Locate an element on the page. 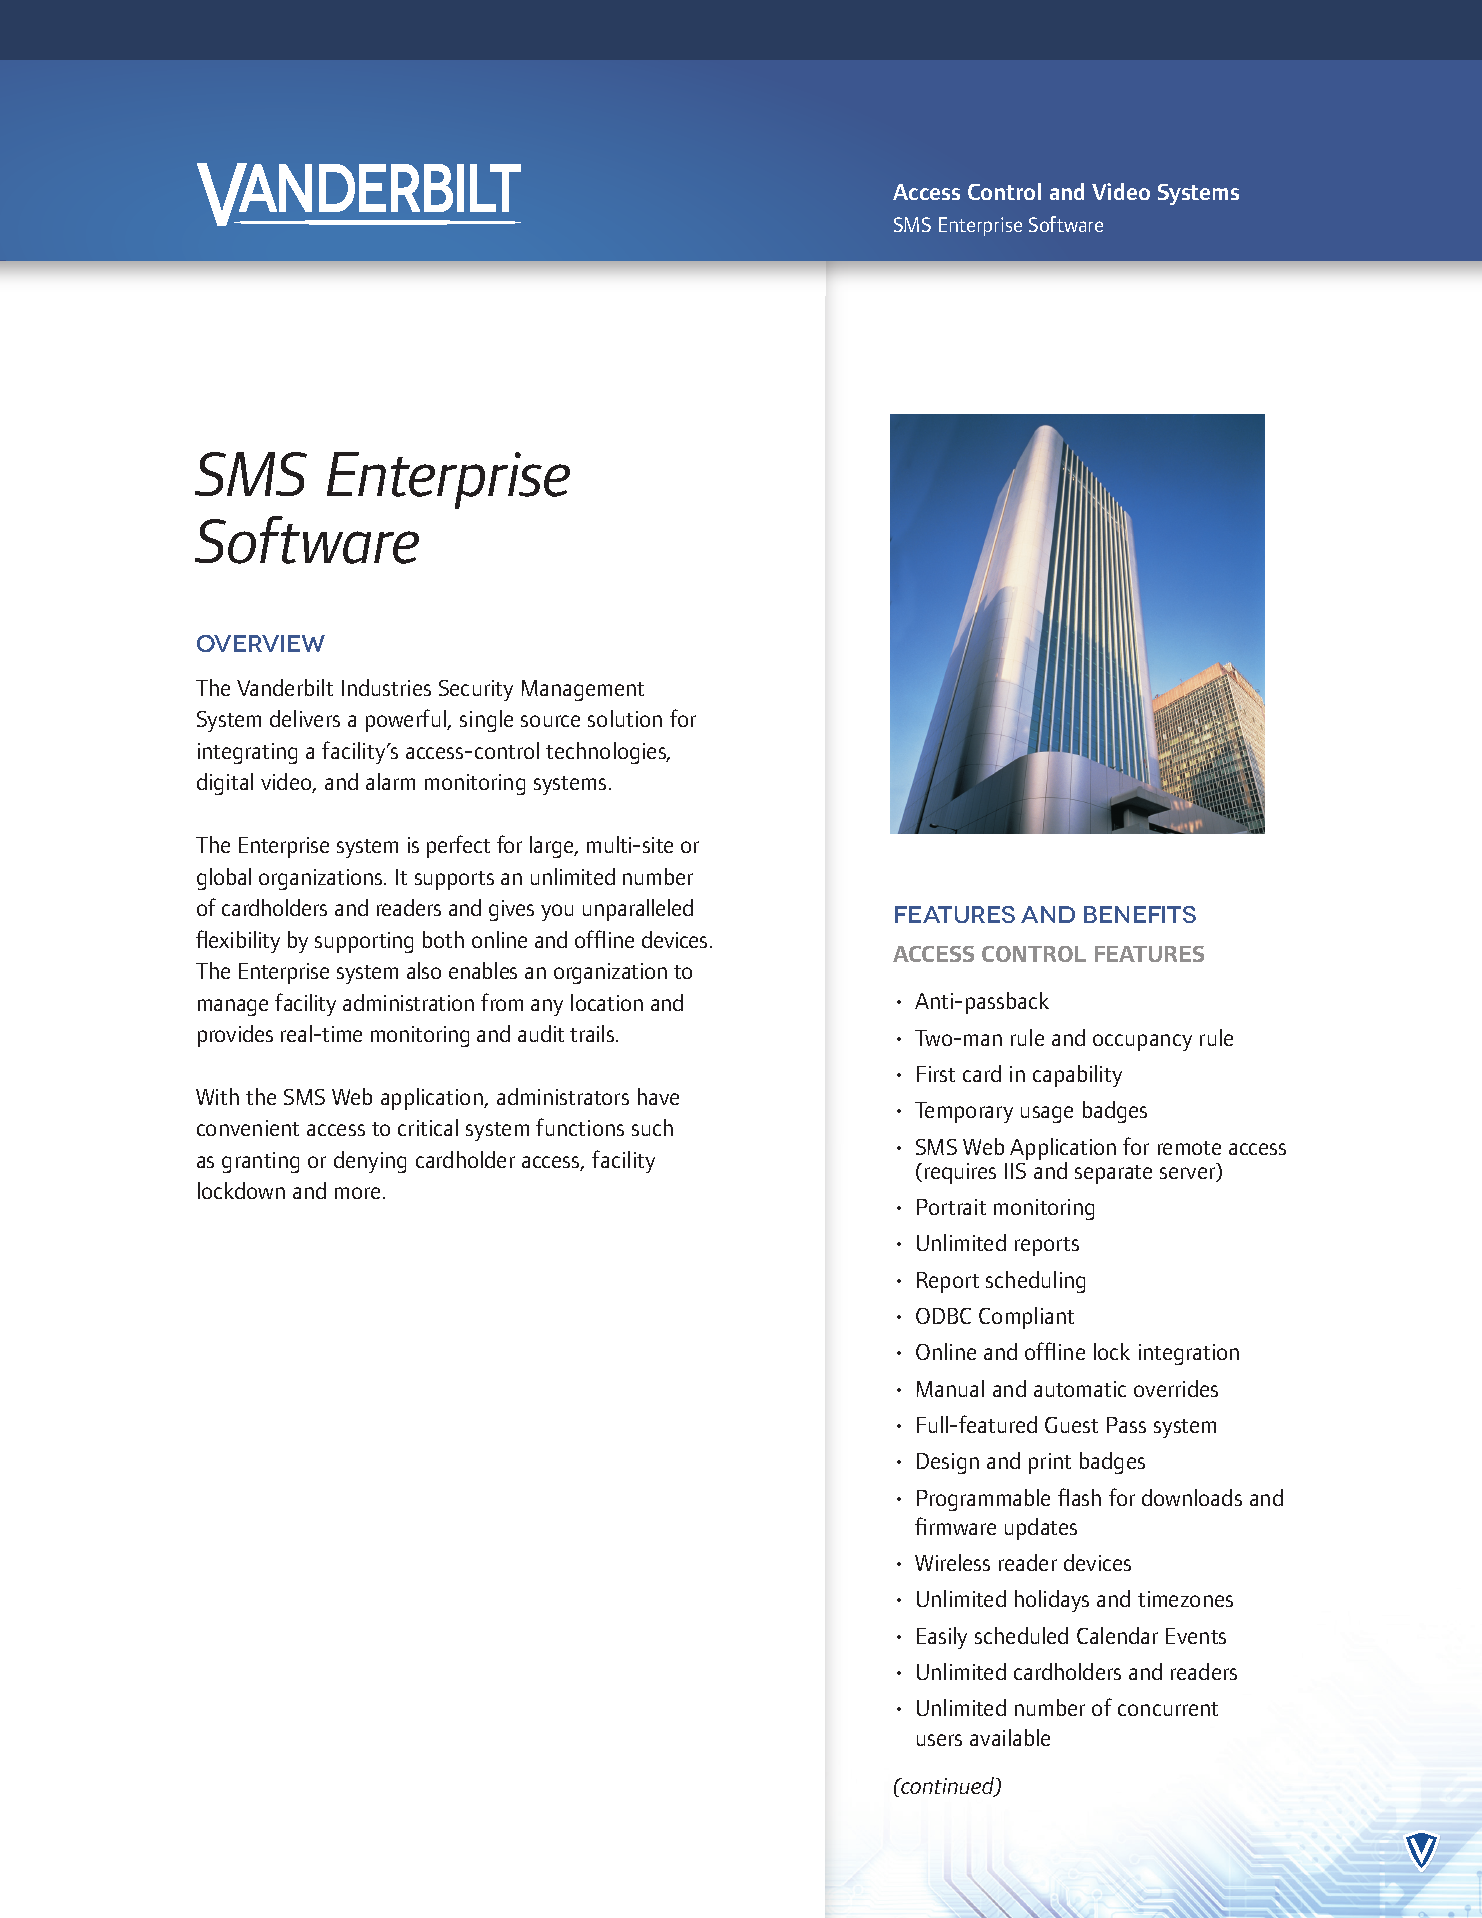 The height and width of the page is (1918, 1482). more is located at coordinates (357, 1193).
